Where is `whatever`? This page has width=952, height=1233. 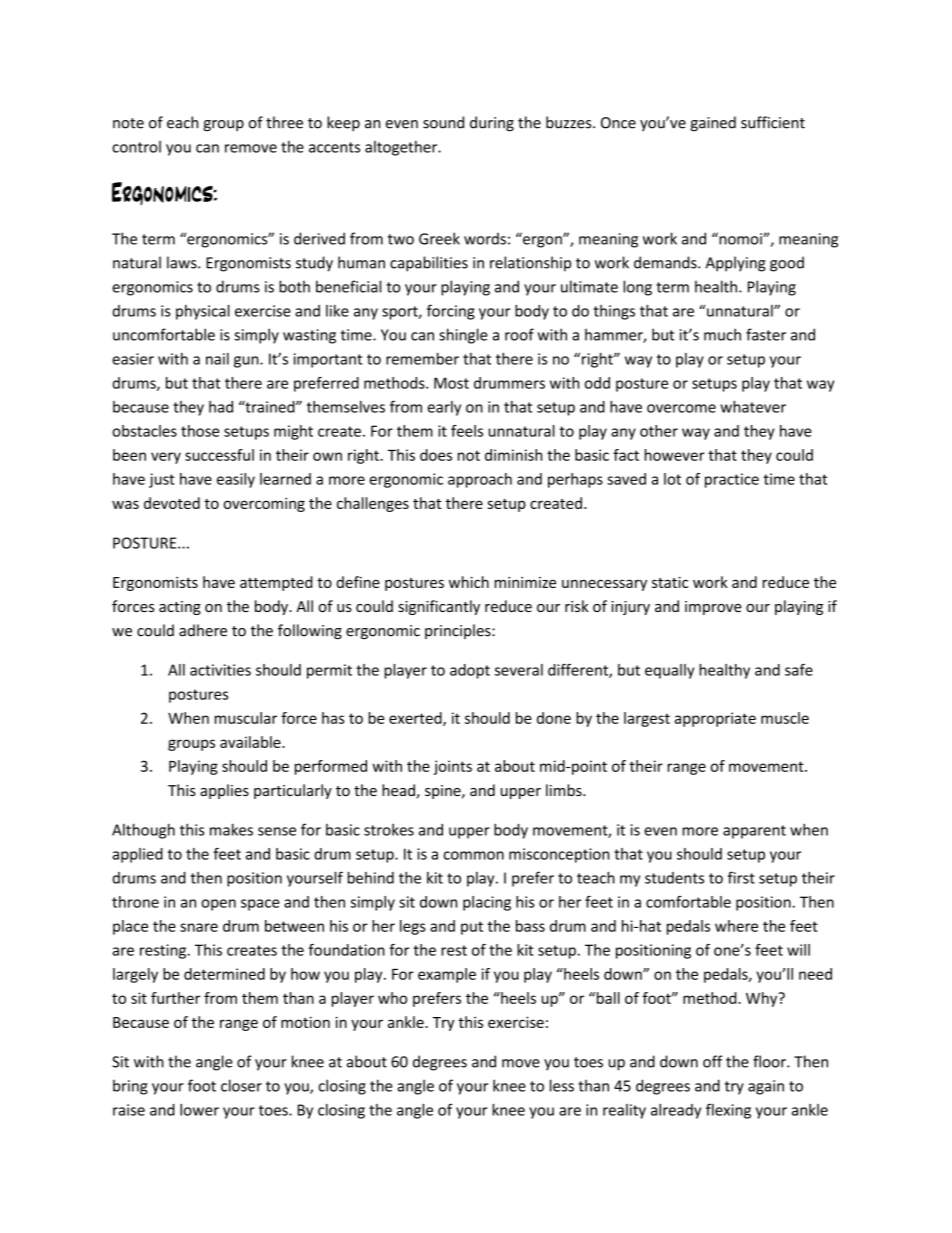 whatever is located at coordinates (753, 407).
